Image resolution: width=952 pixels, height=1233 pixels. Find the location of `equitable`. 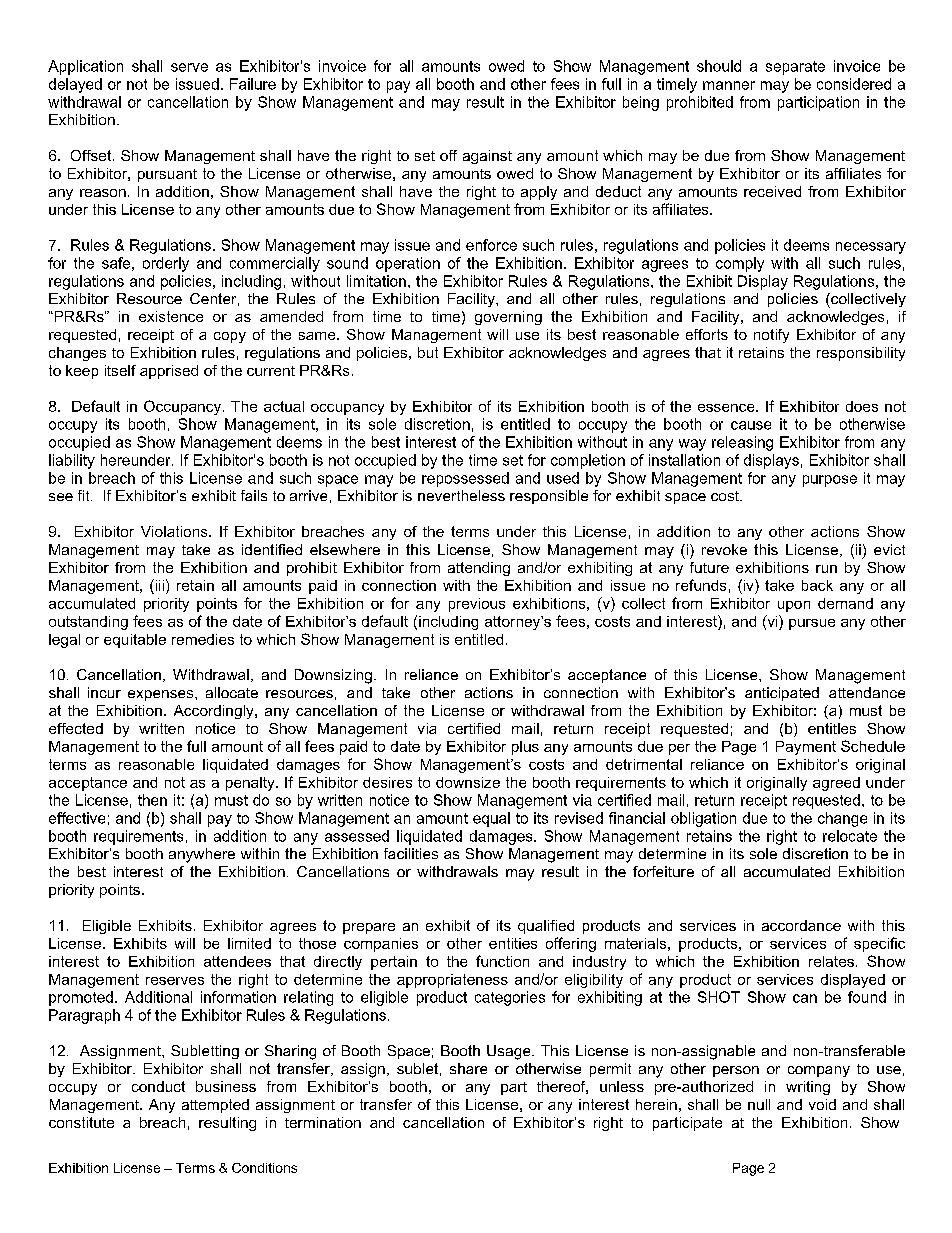

equitable is located at coordinates (135, 641).
